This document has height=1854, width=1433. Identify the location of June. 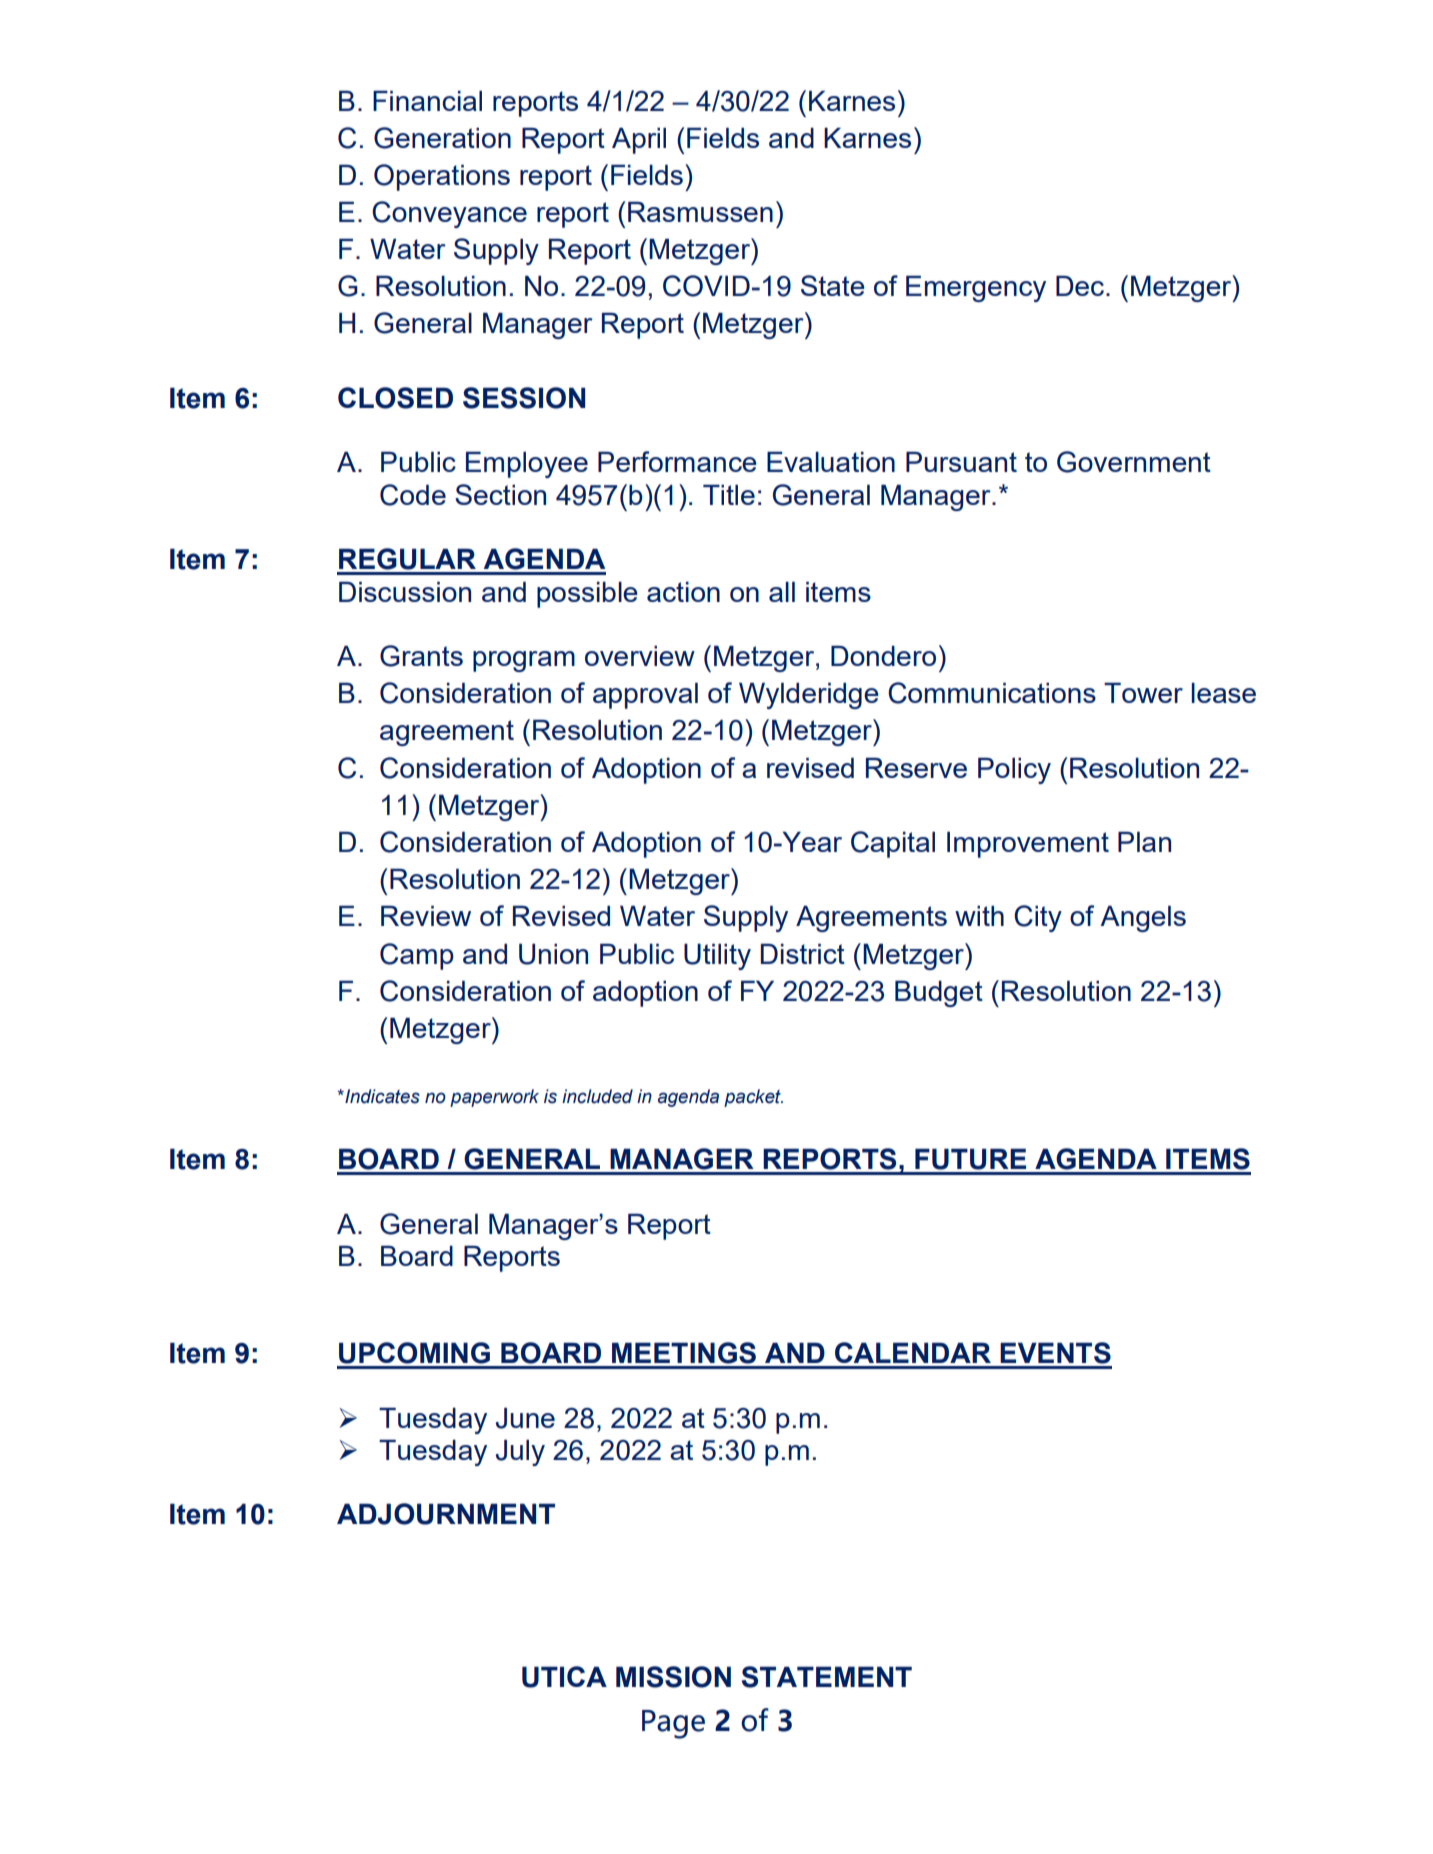
(525, 1418).
